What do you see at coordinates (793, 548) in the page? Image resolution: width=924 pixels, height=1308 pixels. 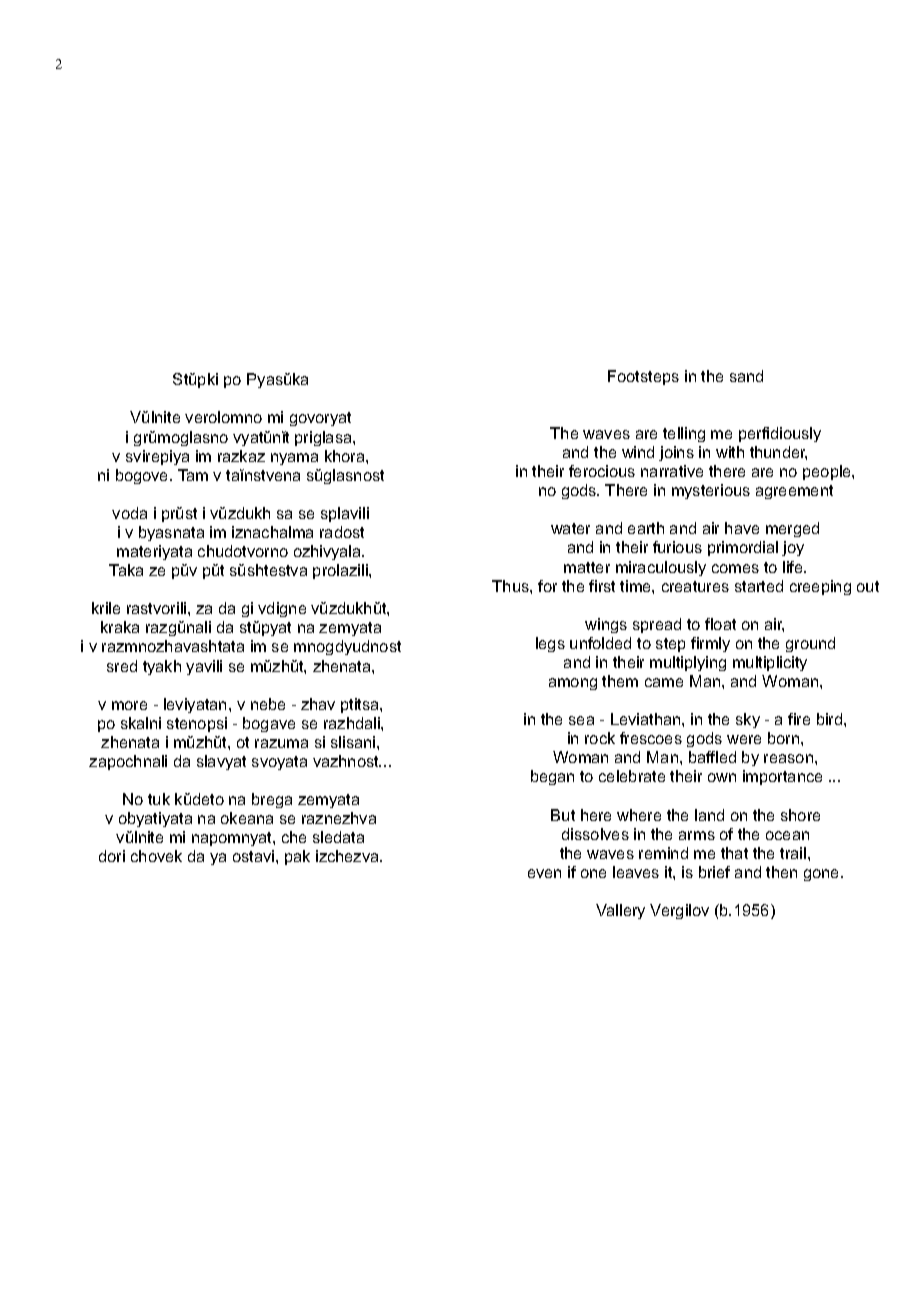 I see `joy` at bounding box center [793, 548].
